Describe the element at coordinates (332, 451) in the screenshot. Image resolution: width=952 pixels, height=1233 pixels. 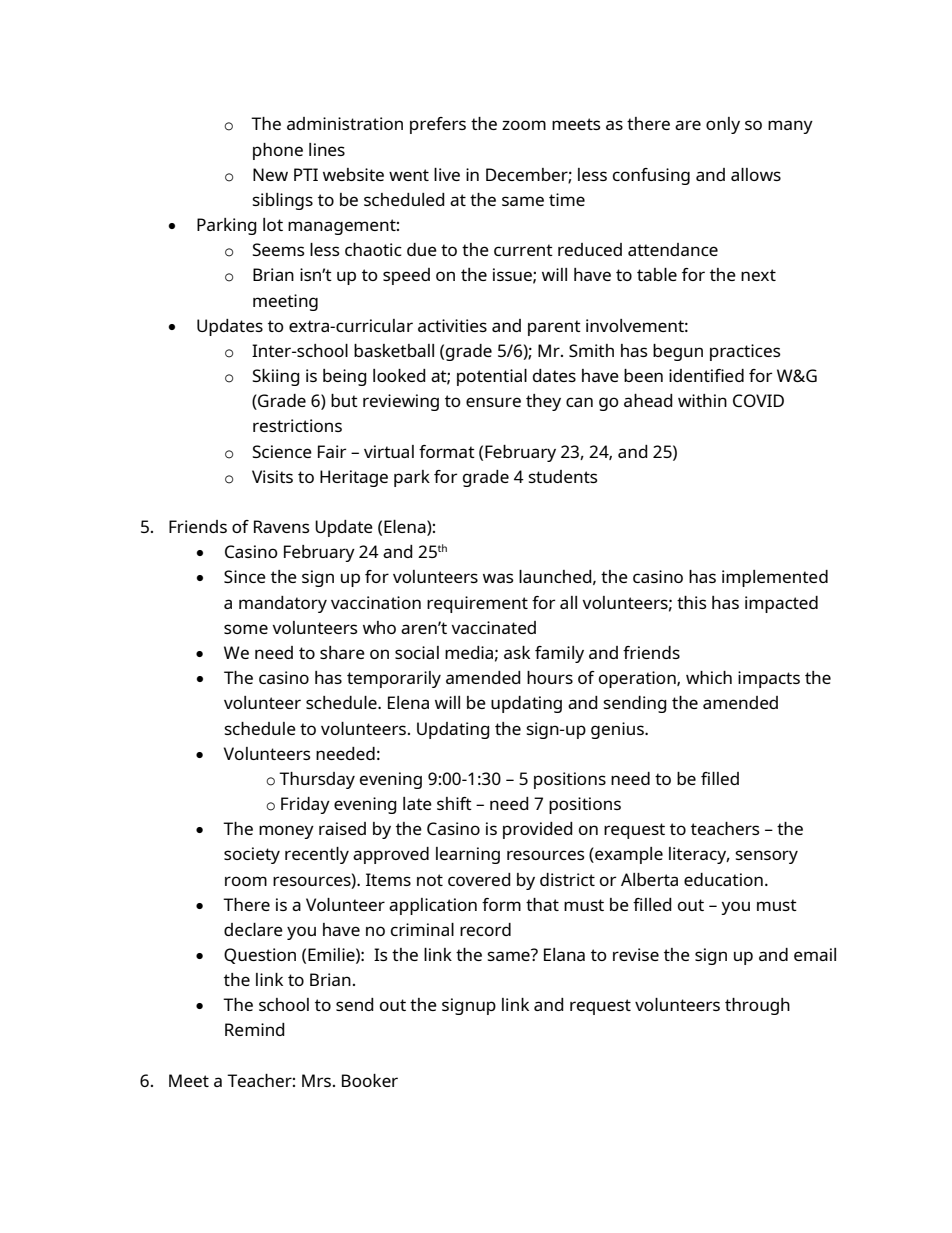
I see `Fair` at that location.
